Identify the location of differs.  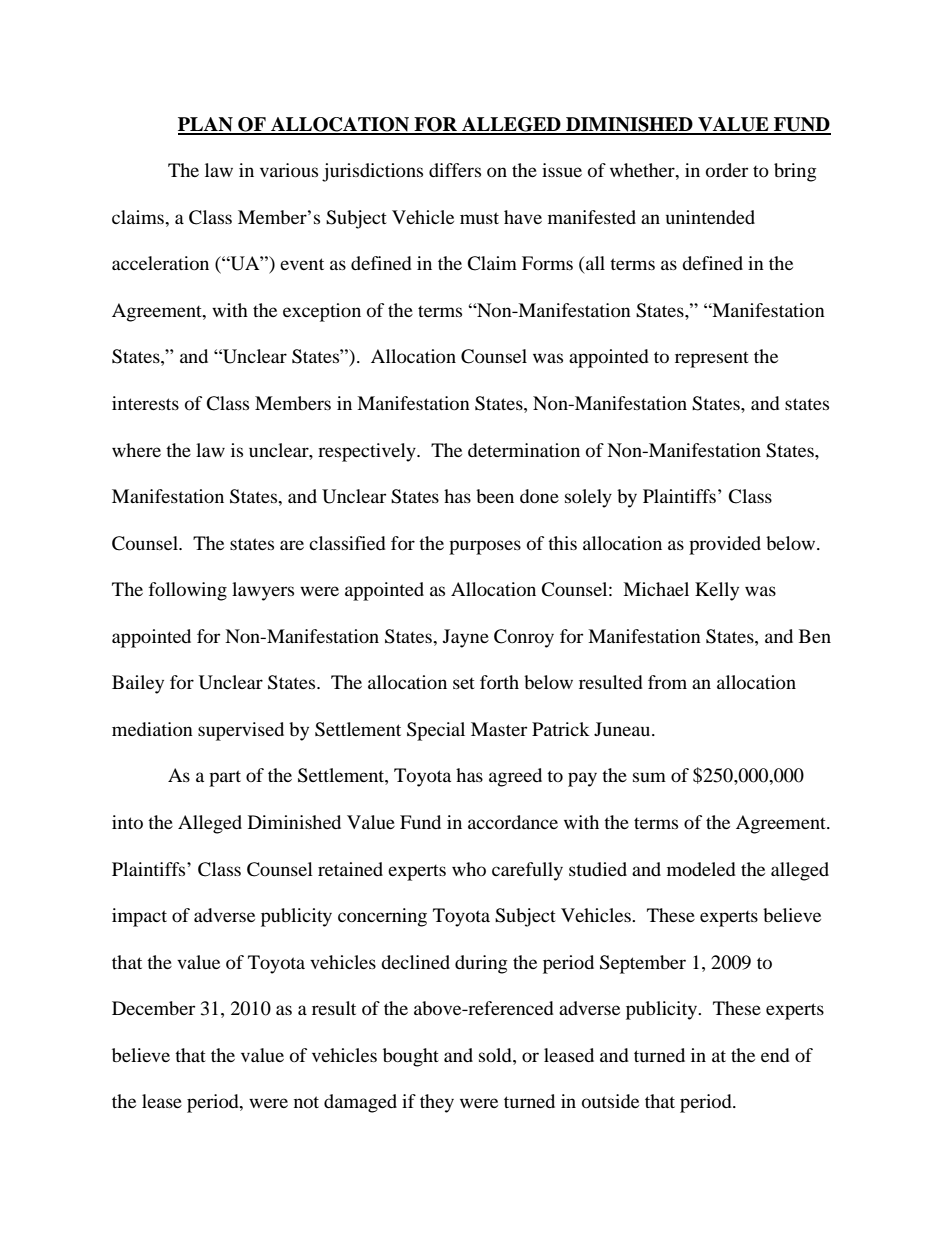
(455, 170).
